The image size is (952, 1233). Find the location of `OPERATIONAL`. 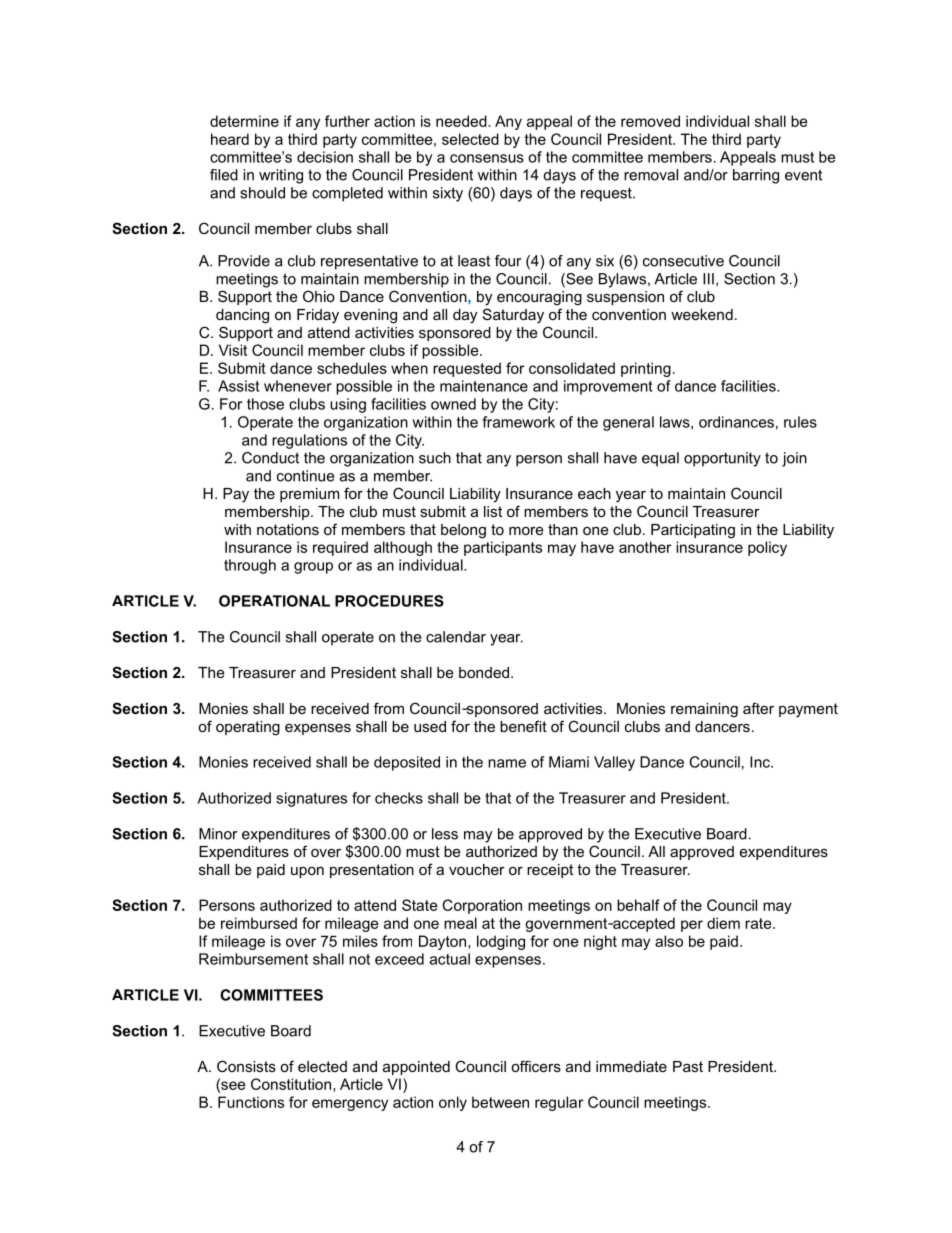

OPERATIONAL is located at coordinates (274, 601).
